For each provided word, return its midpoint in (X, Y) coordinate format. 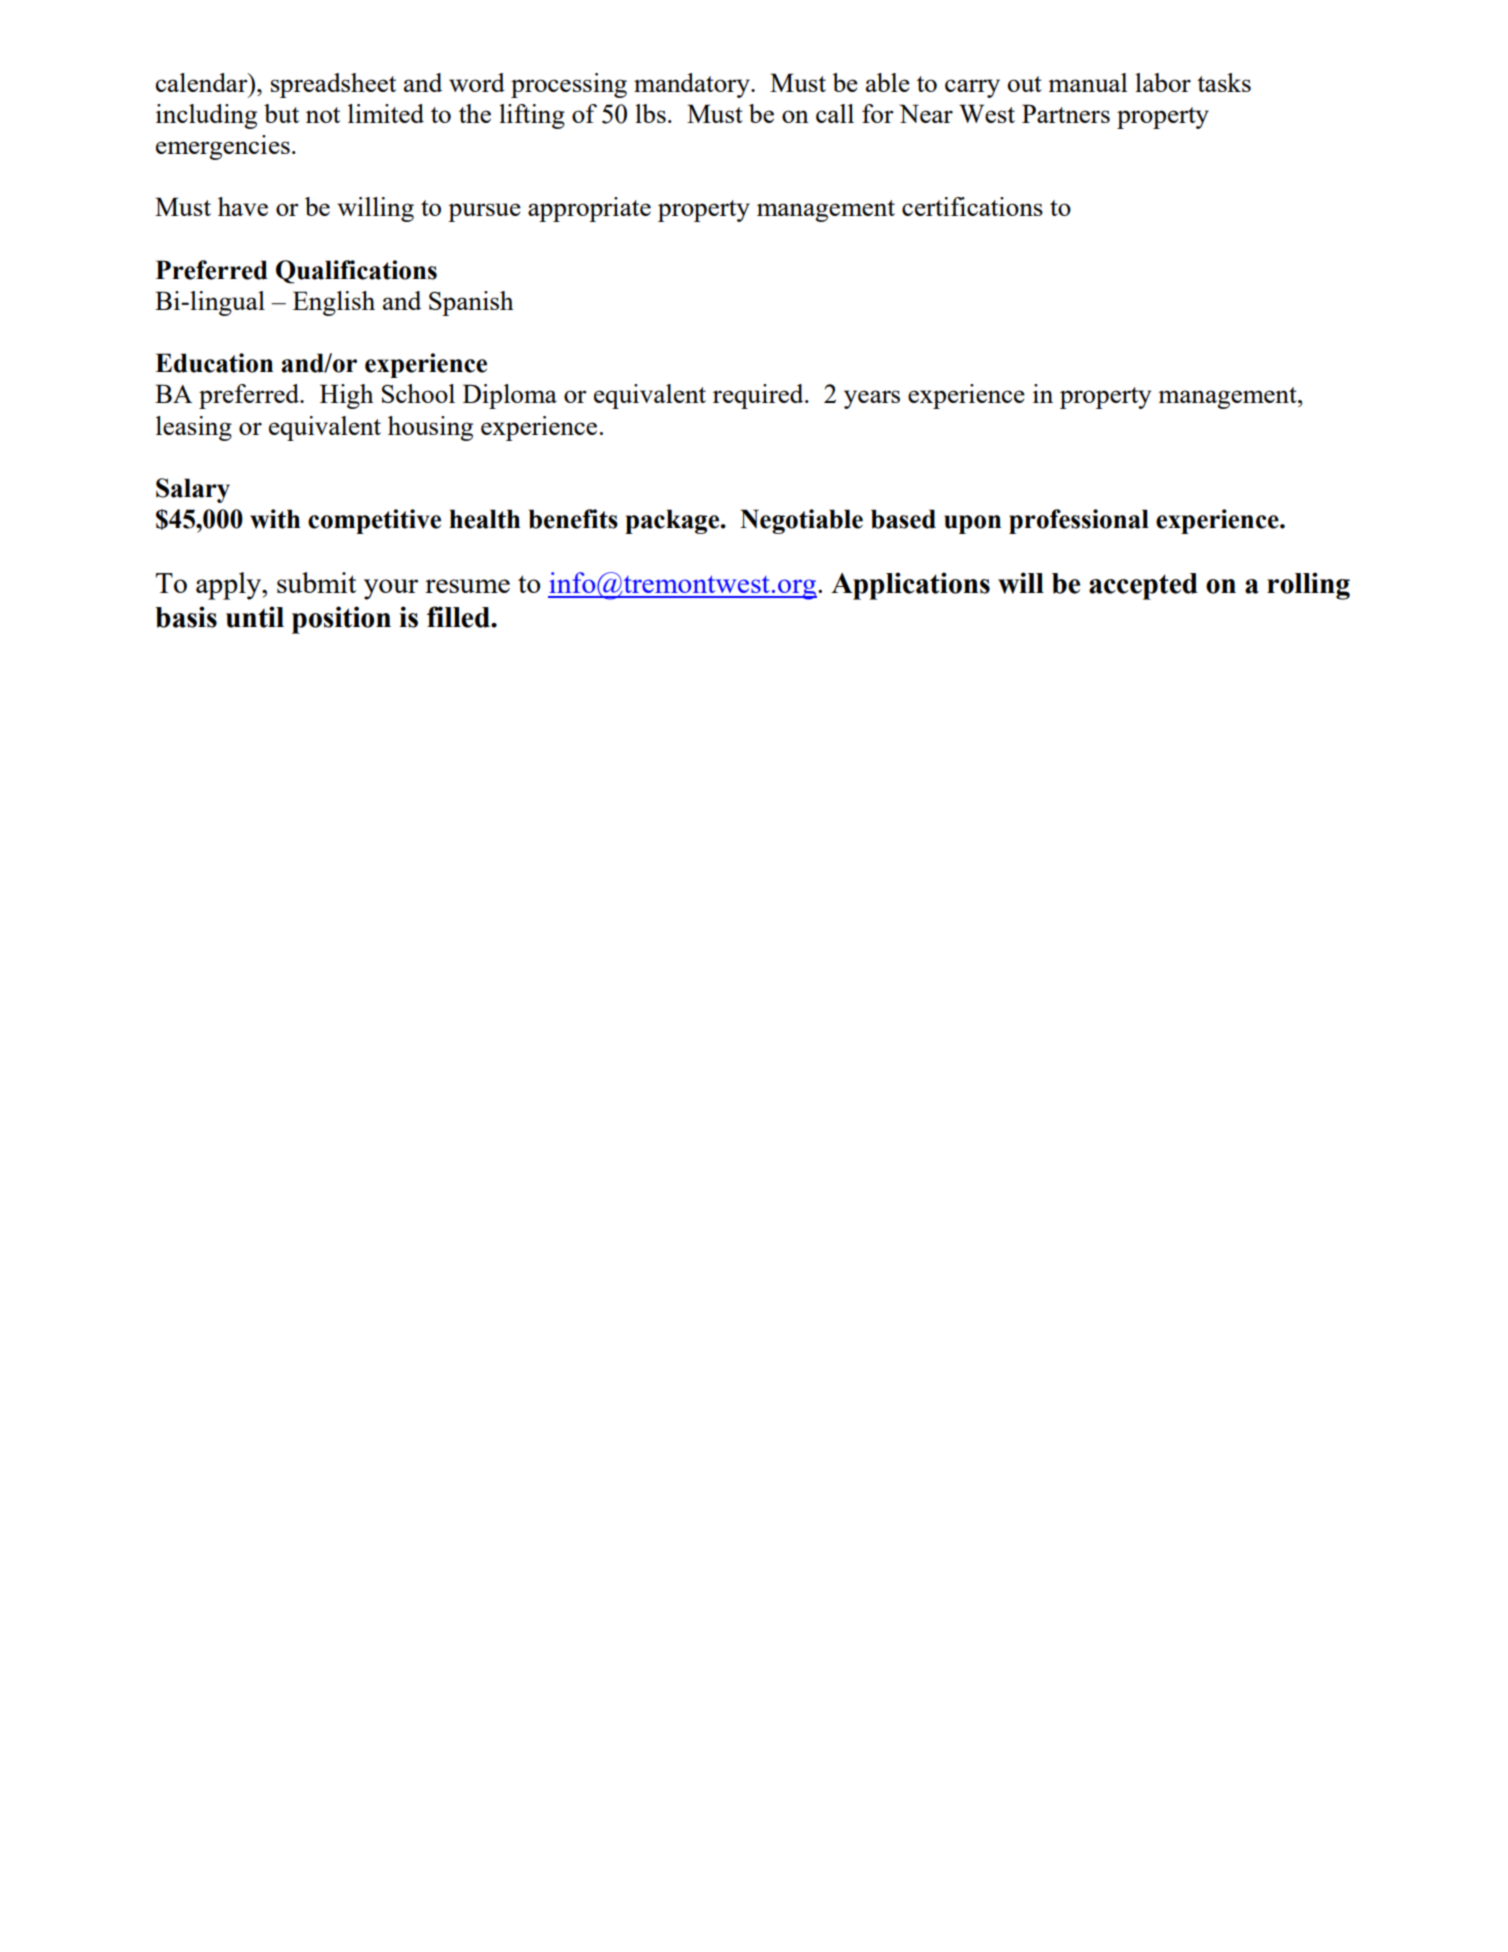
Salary (193, 490)
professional (1079, 521)
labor (1163, 82)
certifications (972, 206)
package (673, 521)
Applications (910, 586)
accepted (1143, 586)
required (759, 396)
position (341, 620)
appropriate (589, 209)
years (872, 399)
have (243, 206)
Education (214, 363)
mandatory (693, 85)
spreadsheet (333, 85)
